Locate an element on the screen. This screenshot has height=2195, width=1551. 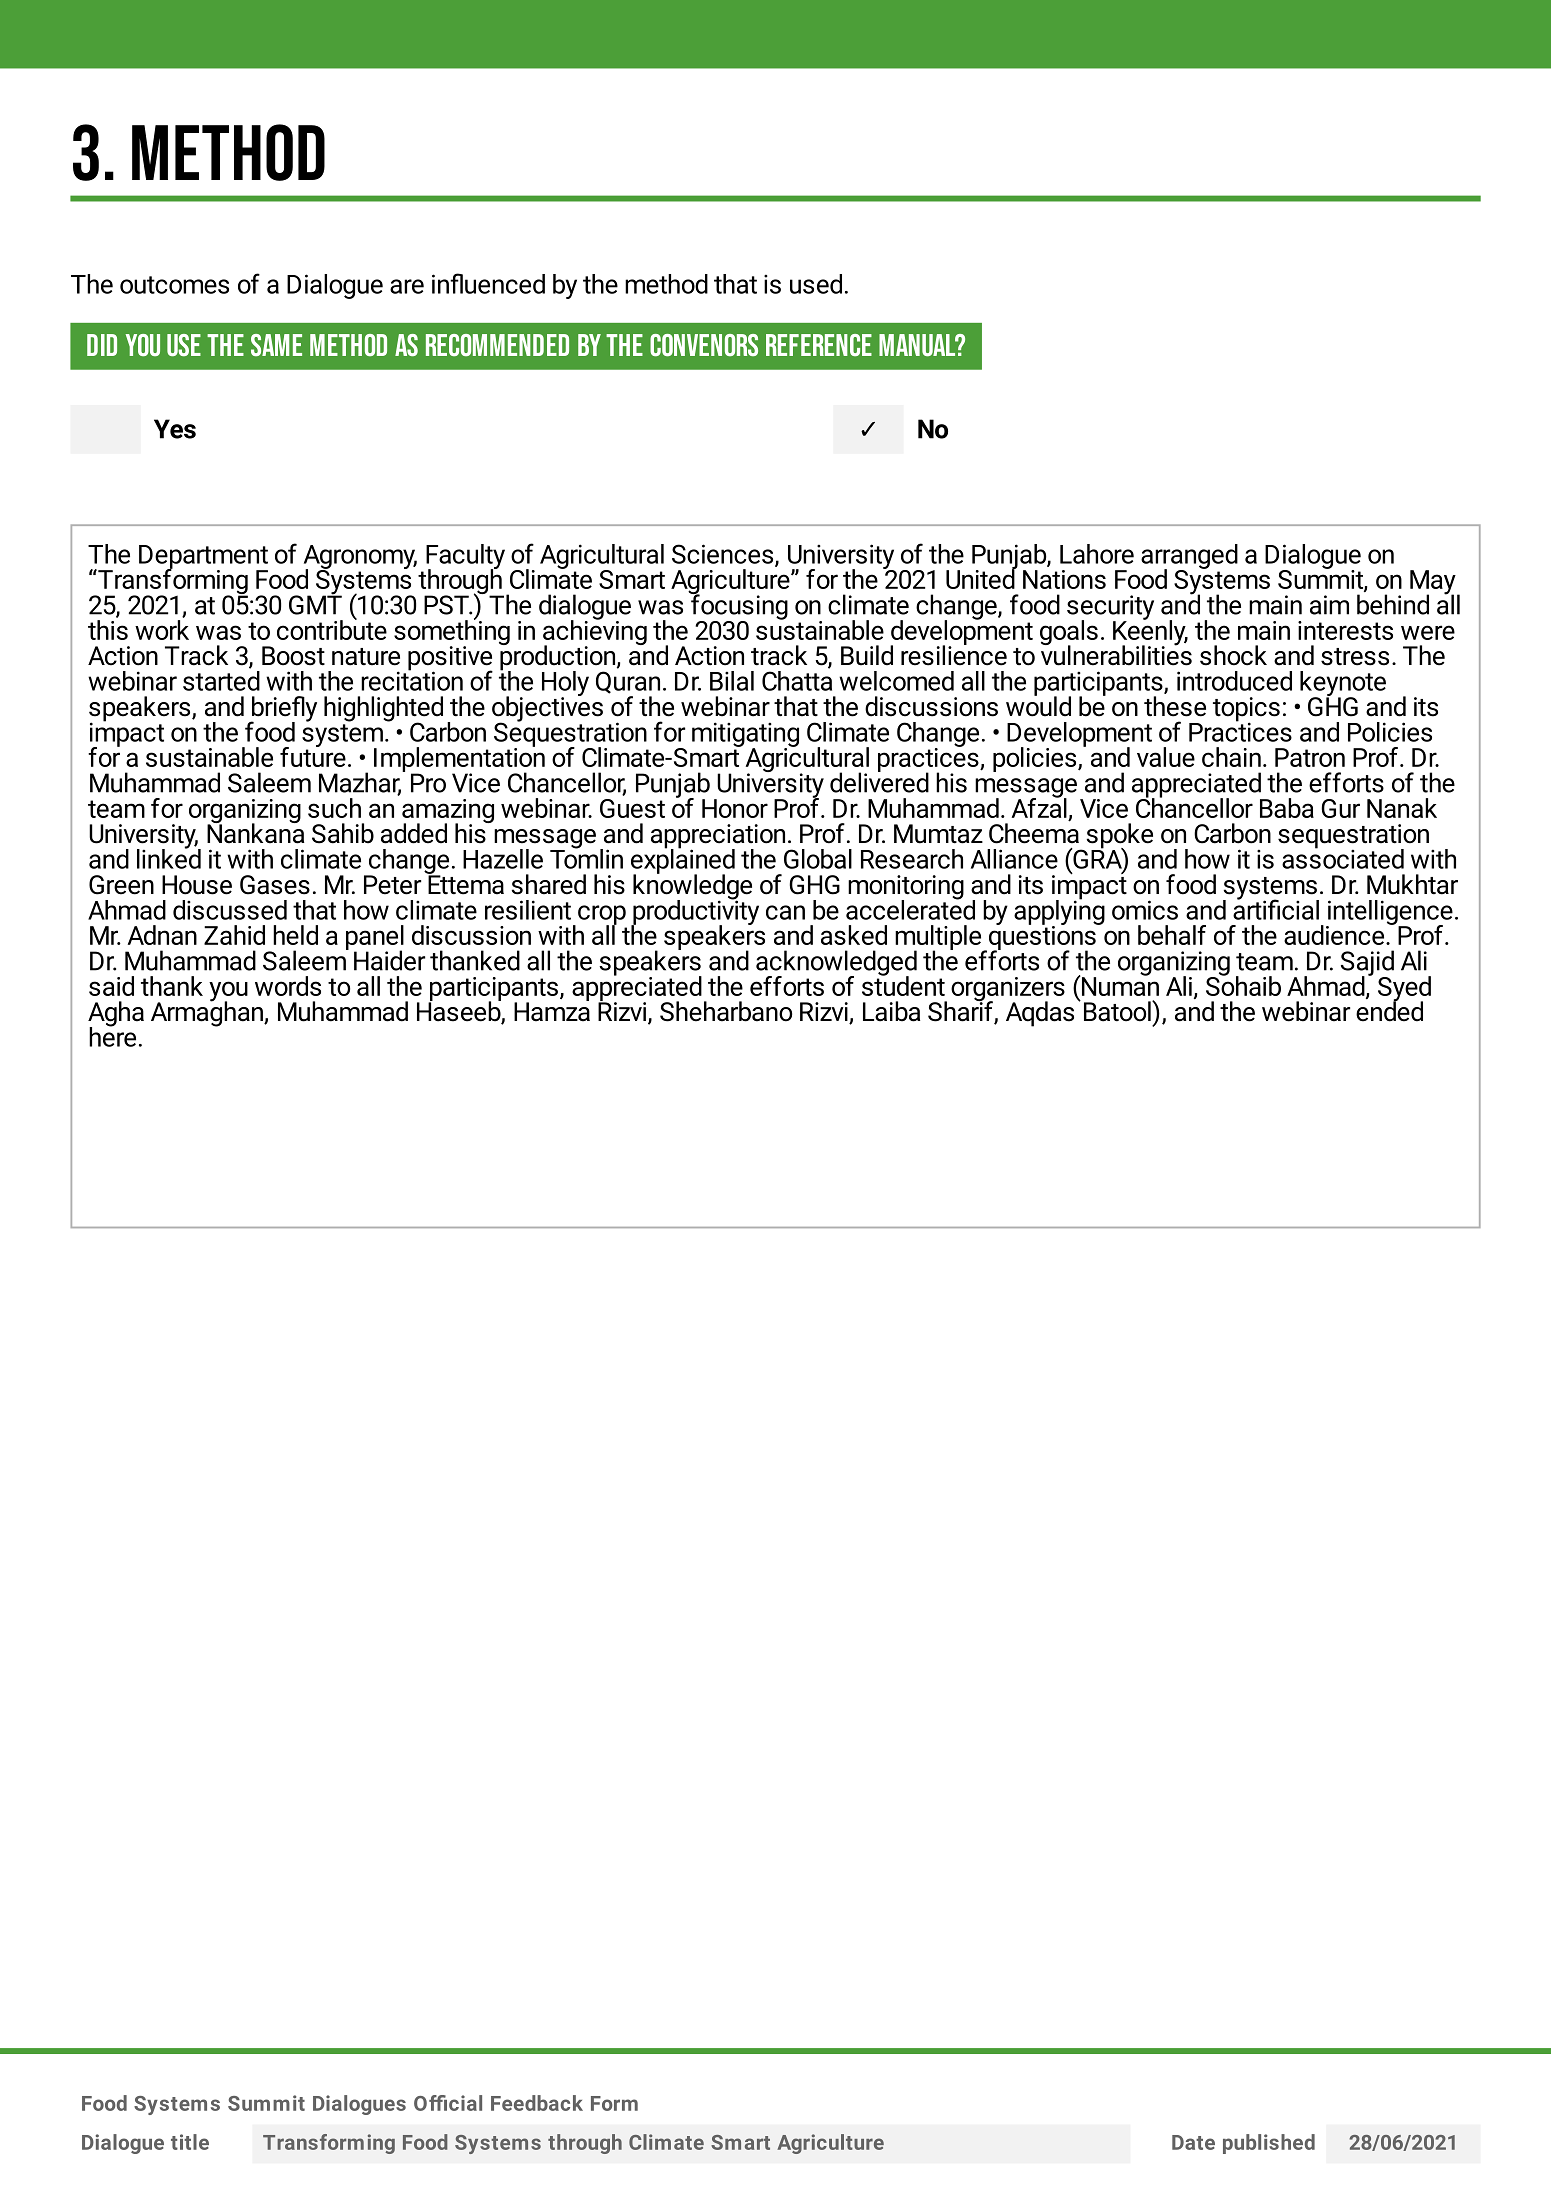
title is located at coordinates (190, 2142).
